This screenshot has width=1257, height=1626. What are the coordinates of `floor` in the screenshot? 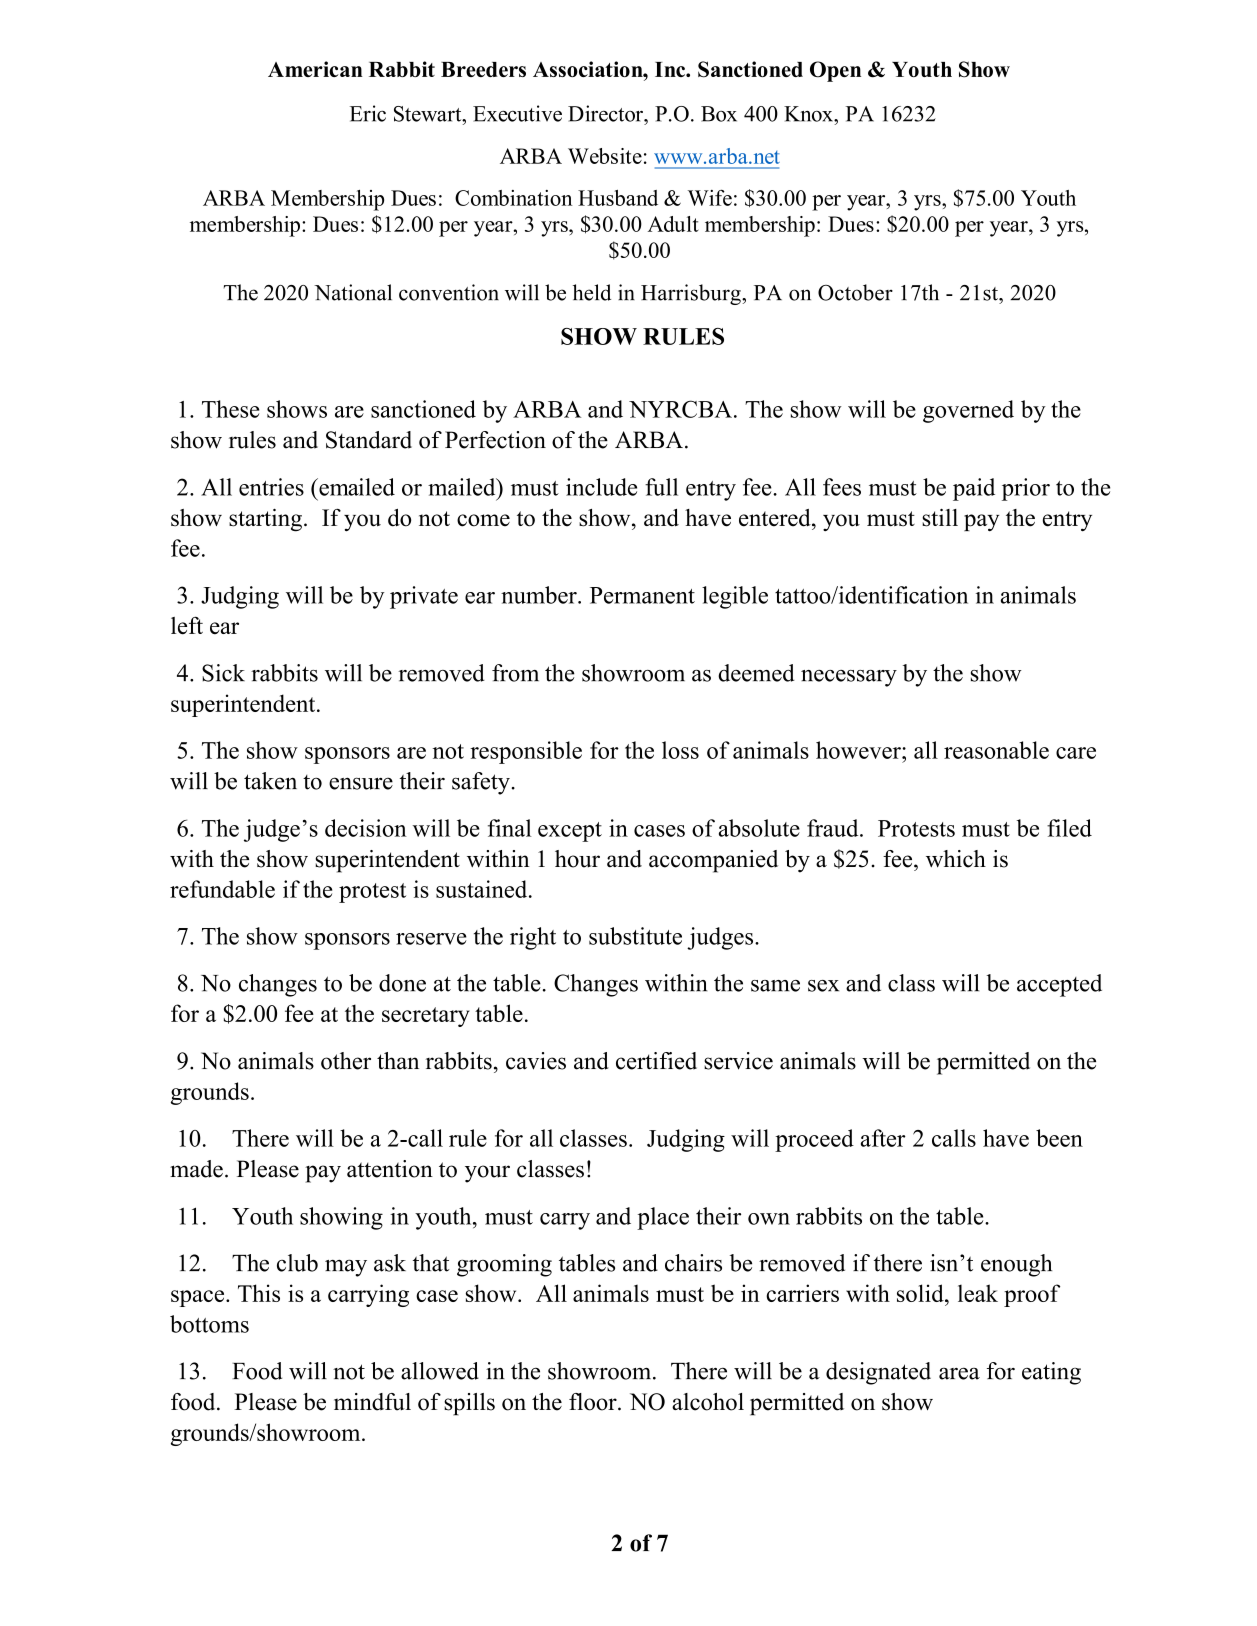 It's located at (594, 1402).
